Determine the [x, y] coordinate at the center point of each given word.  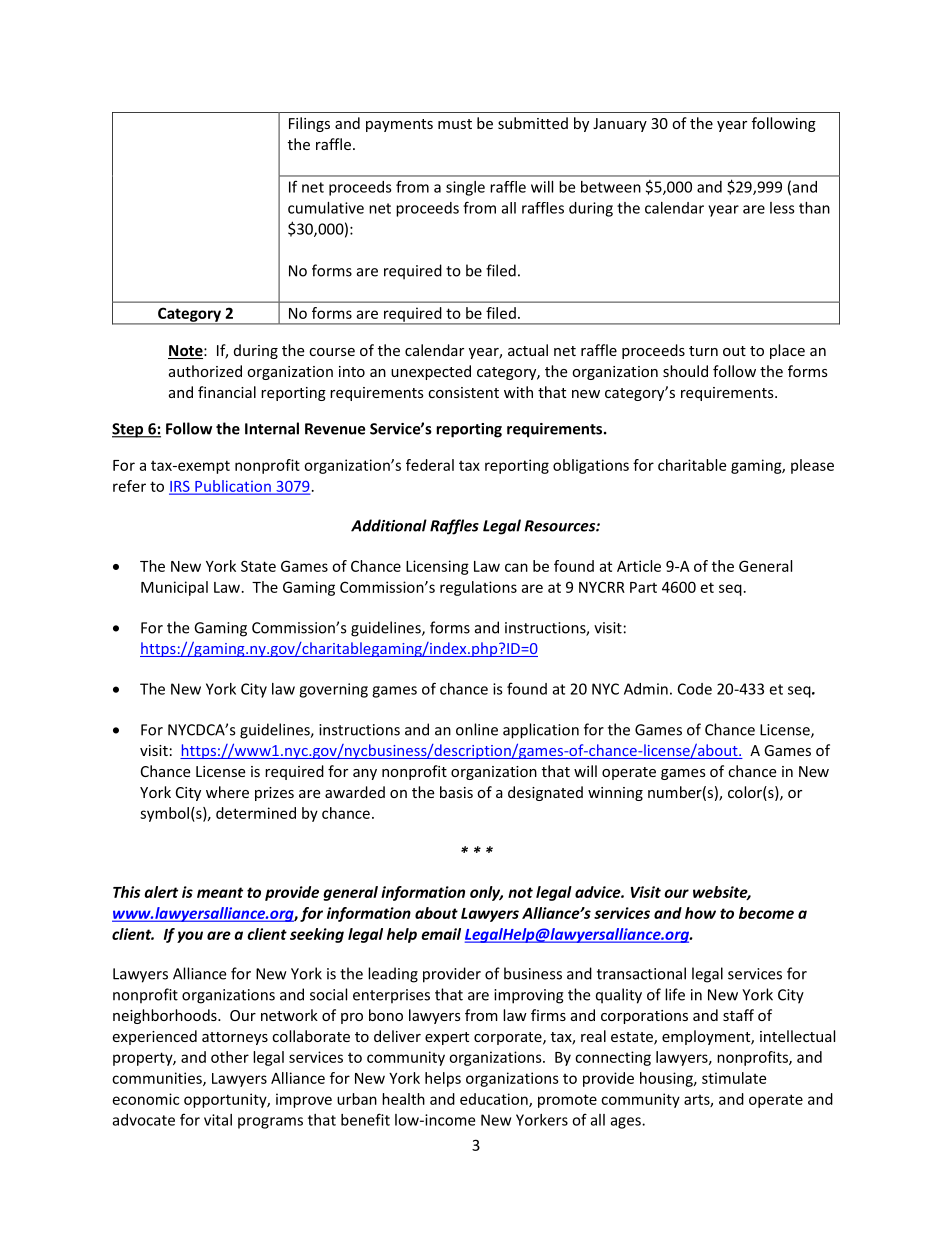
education [495, 1100]
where [227, 792]
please [812, 466]
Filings [309, 124]
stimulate [734, 1078]
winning [615, 794]
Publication [233, 487]
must [455, 124]
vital [218, 1120]
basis [456, 792]
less [782, 208]
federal [430, 465]
